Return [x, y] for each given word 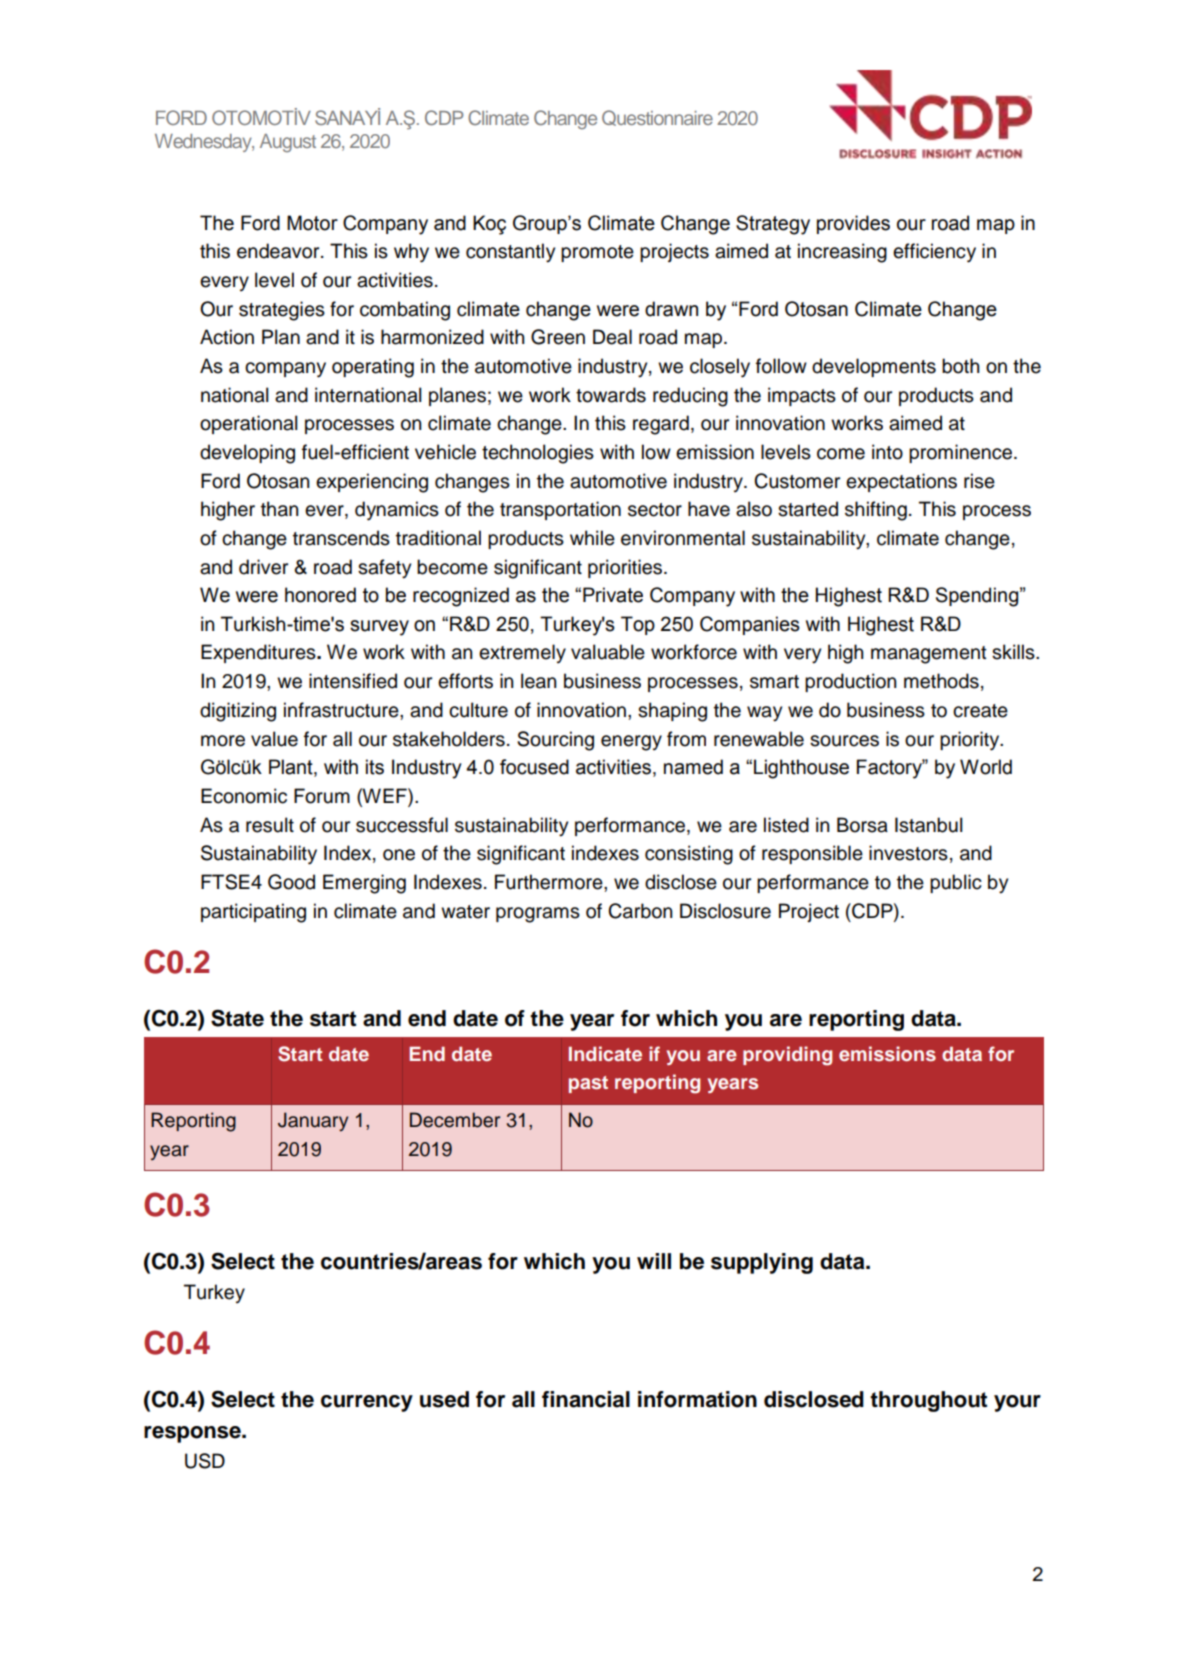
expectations [901, 482]
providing [787, 1056]
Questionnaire [657, 118]
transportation [560, 510]
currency [367, 1403]
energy [631, 743]
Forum [322, 796]
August [288, 143]
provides [853, 224]
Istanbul [929, 825]
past [588, 1084]
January [313, 1122]
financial [586, 1399]
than [280, 509]
